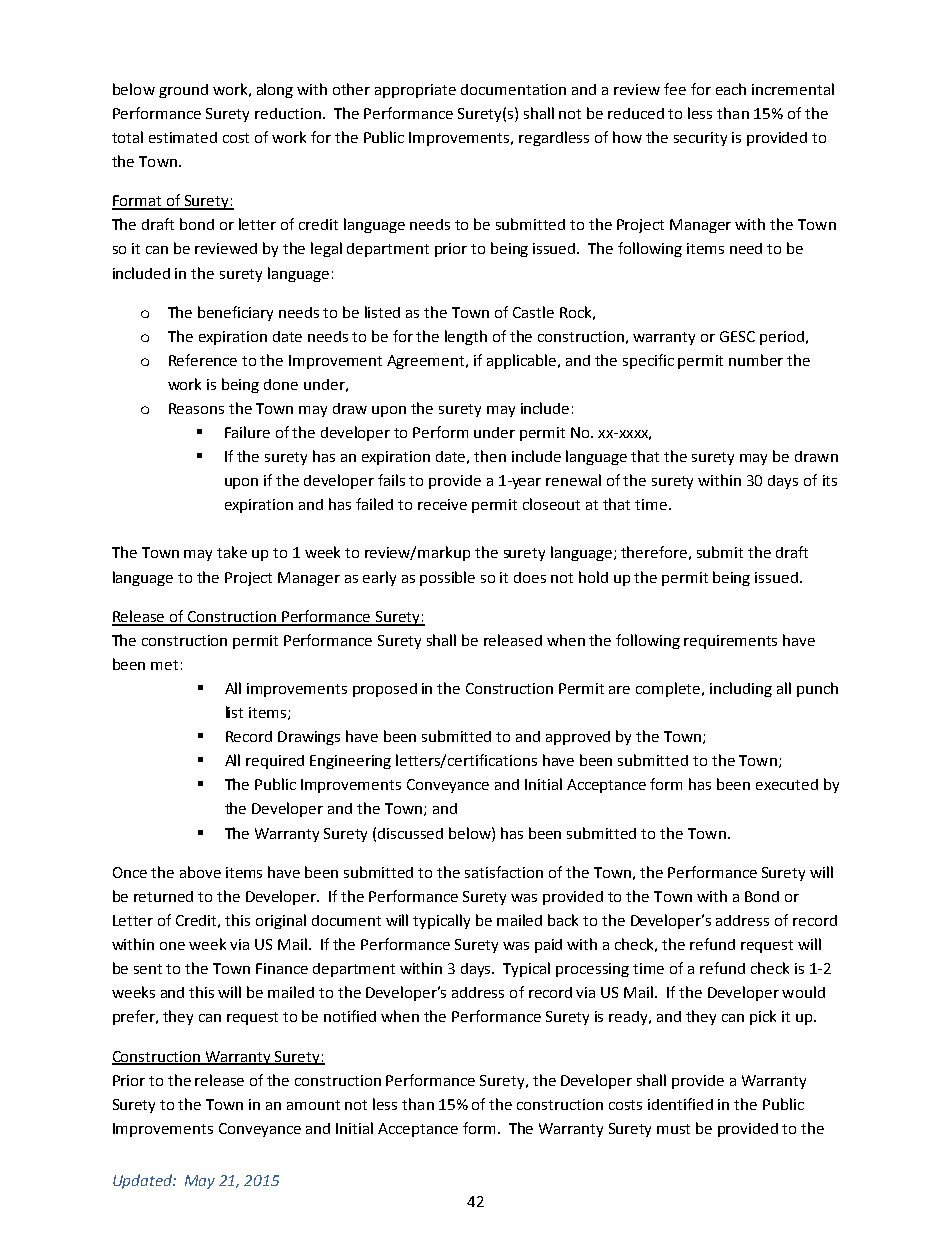  Describe the element at coordinates (731, 89) in the screenshot. I see `each` at that location.
